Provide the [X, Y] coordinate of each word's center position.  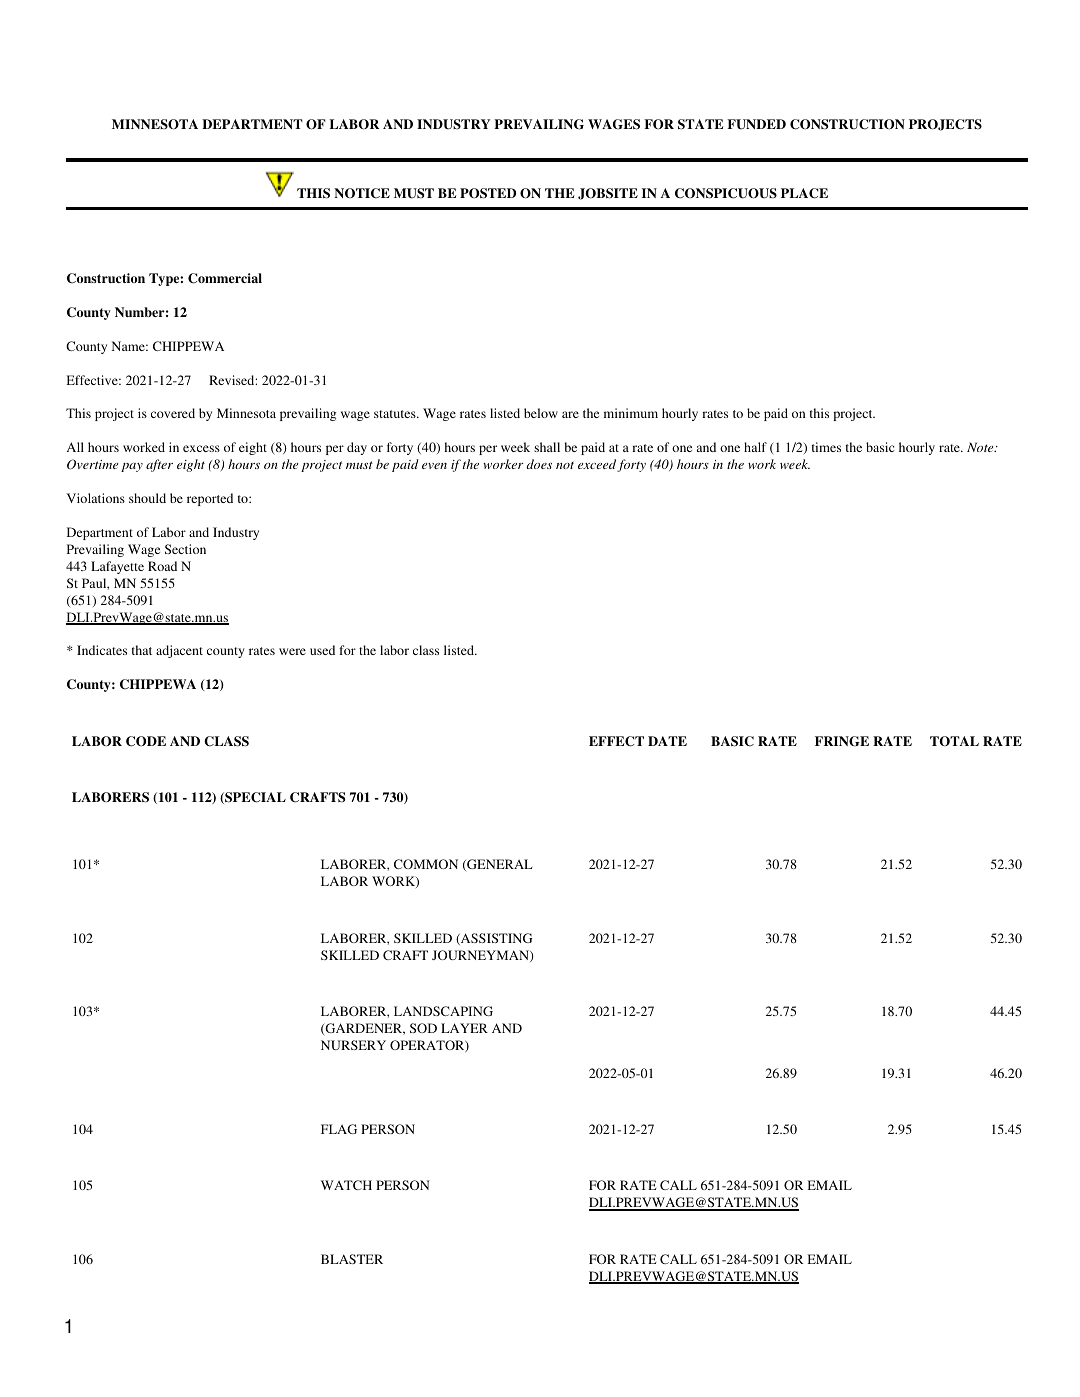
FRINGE [842, 741]
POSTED [488, 193]
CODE [146, 741]
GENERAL [498, 865]
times [826, 447]
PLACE [804, 193]
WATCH [346, 1185]
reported [210, 499]
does [539, 464]
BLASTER [352, 1259]
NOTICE [362, 193]
